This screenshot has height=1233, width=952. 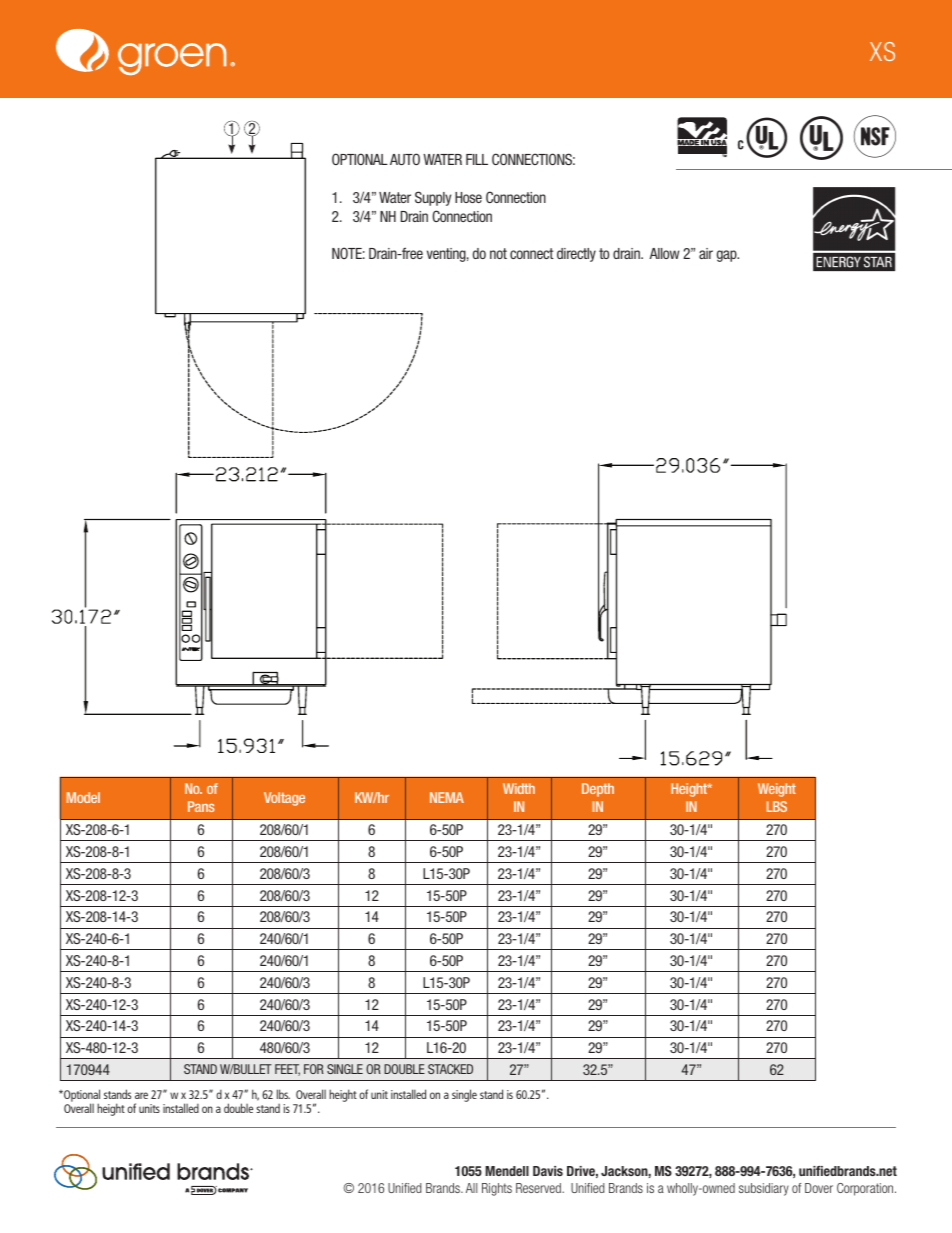 What do you see at coordinates (777, 790) in the screenshot?
I see `Weight` at bounding box center [777, 790].
